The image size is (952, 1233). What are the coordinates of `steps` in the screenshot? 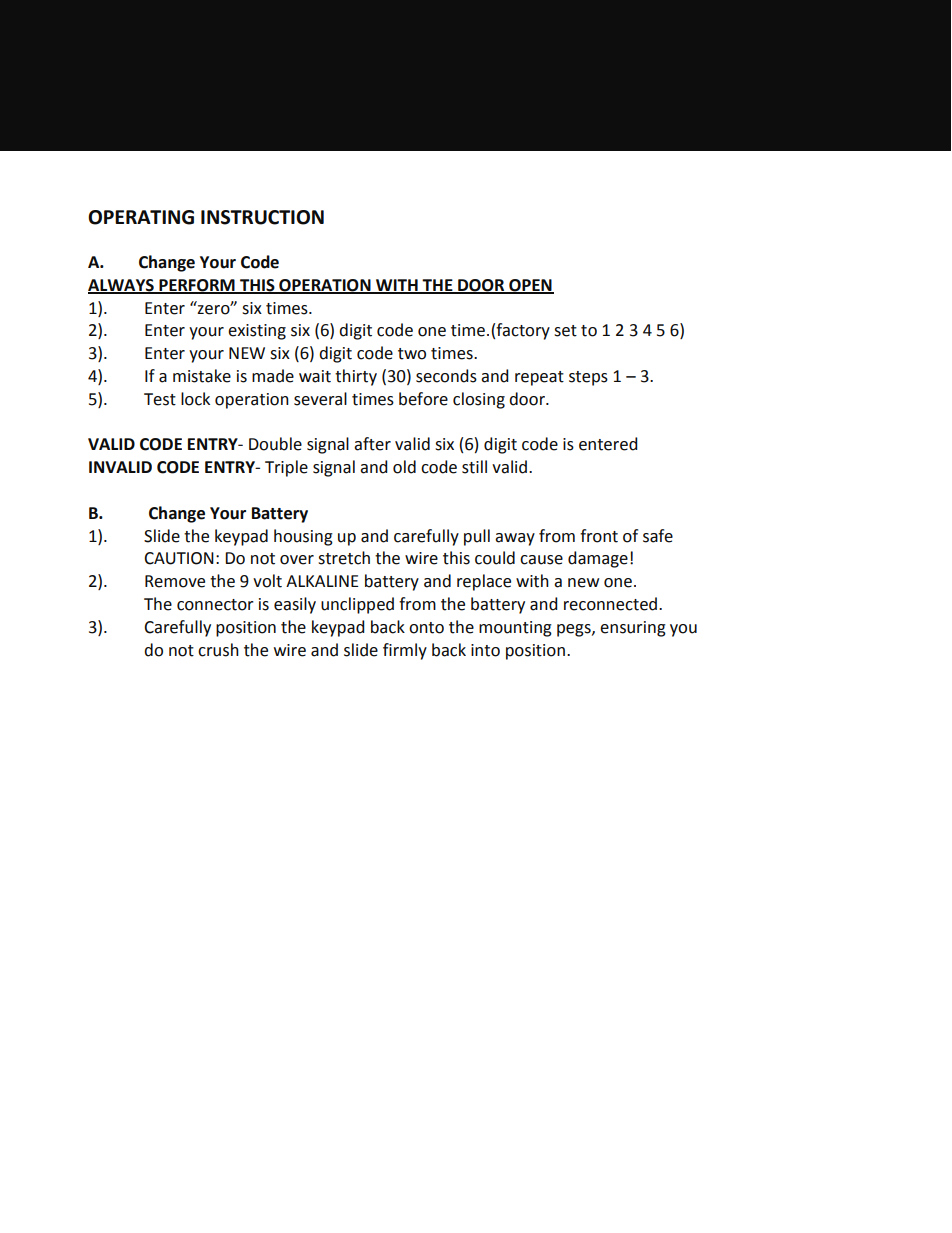 It's located at (588, 378).
